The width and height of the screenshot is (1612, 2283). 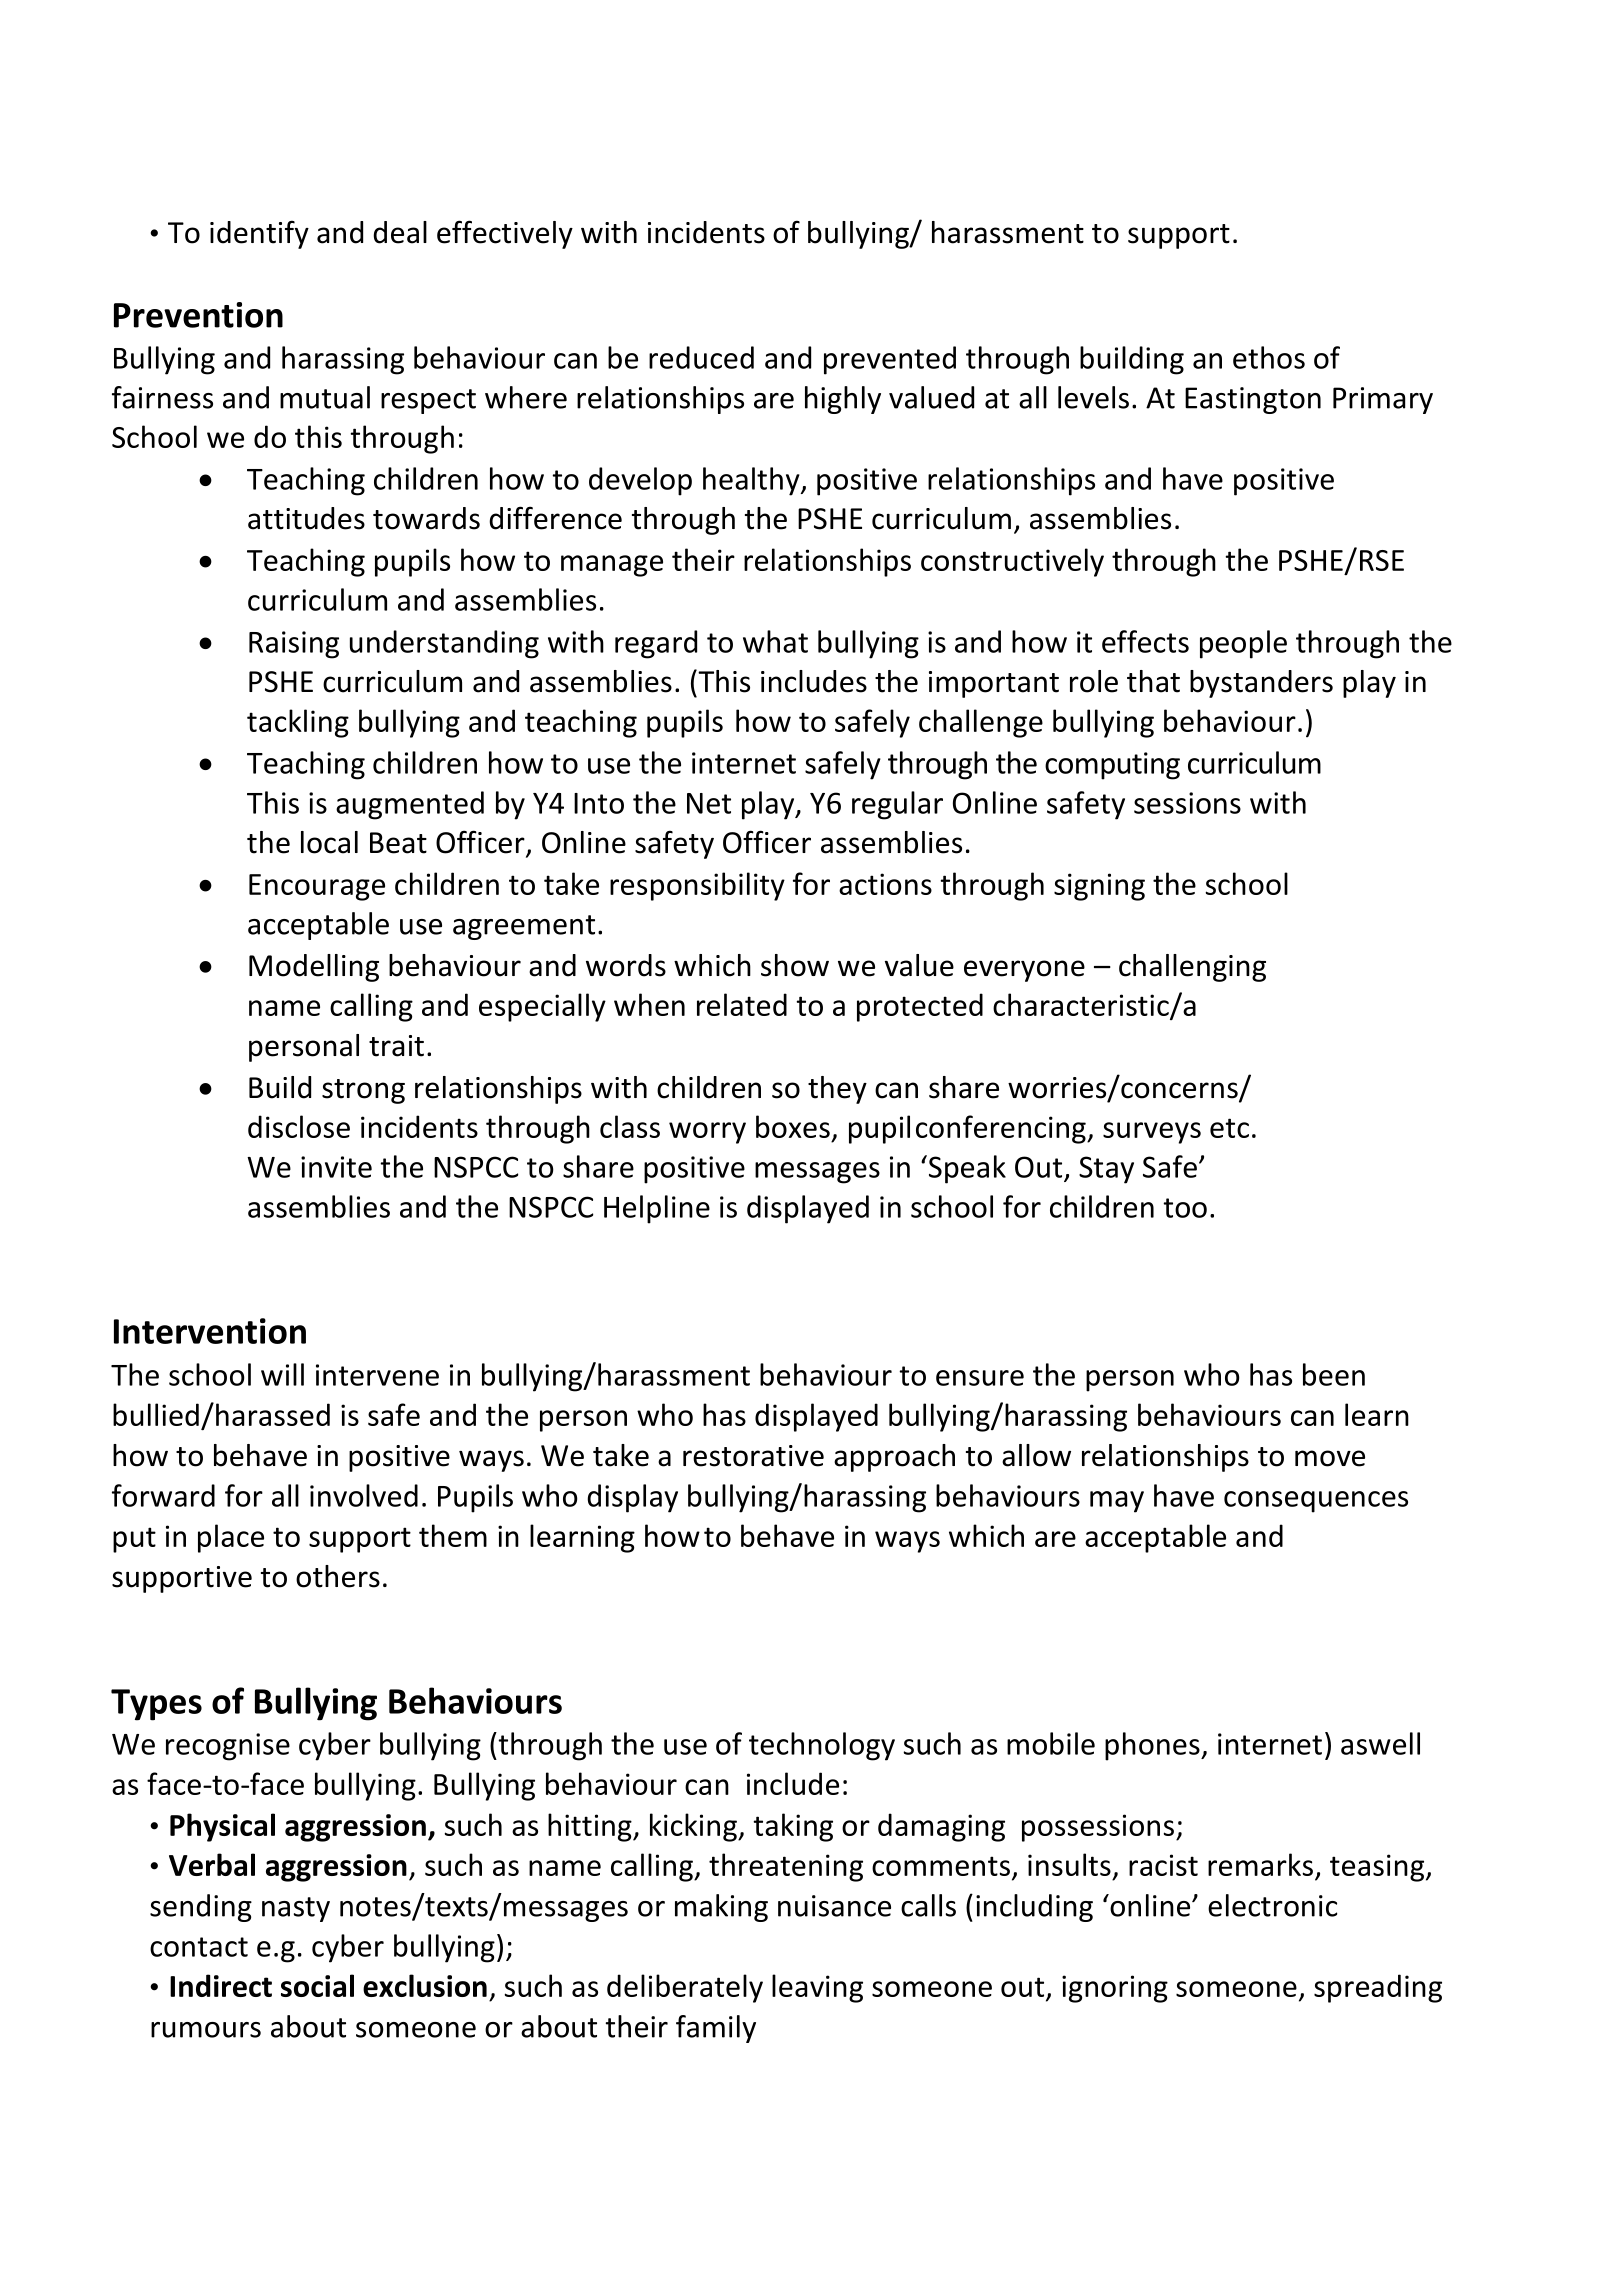 What do you see at coordinates (299, 1126) in the screenshot?
I see `disclose` at bounding box center [299, 1126].
